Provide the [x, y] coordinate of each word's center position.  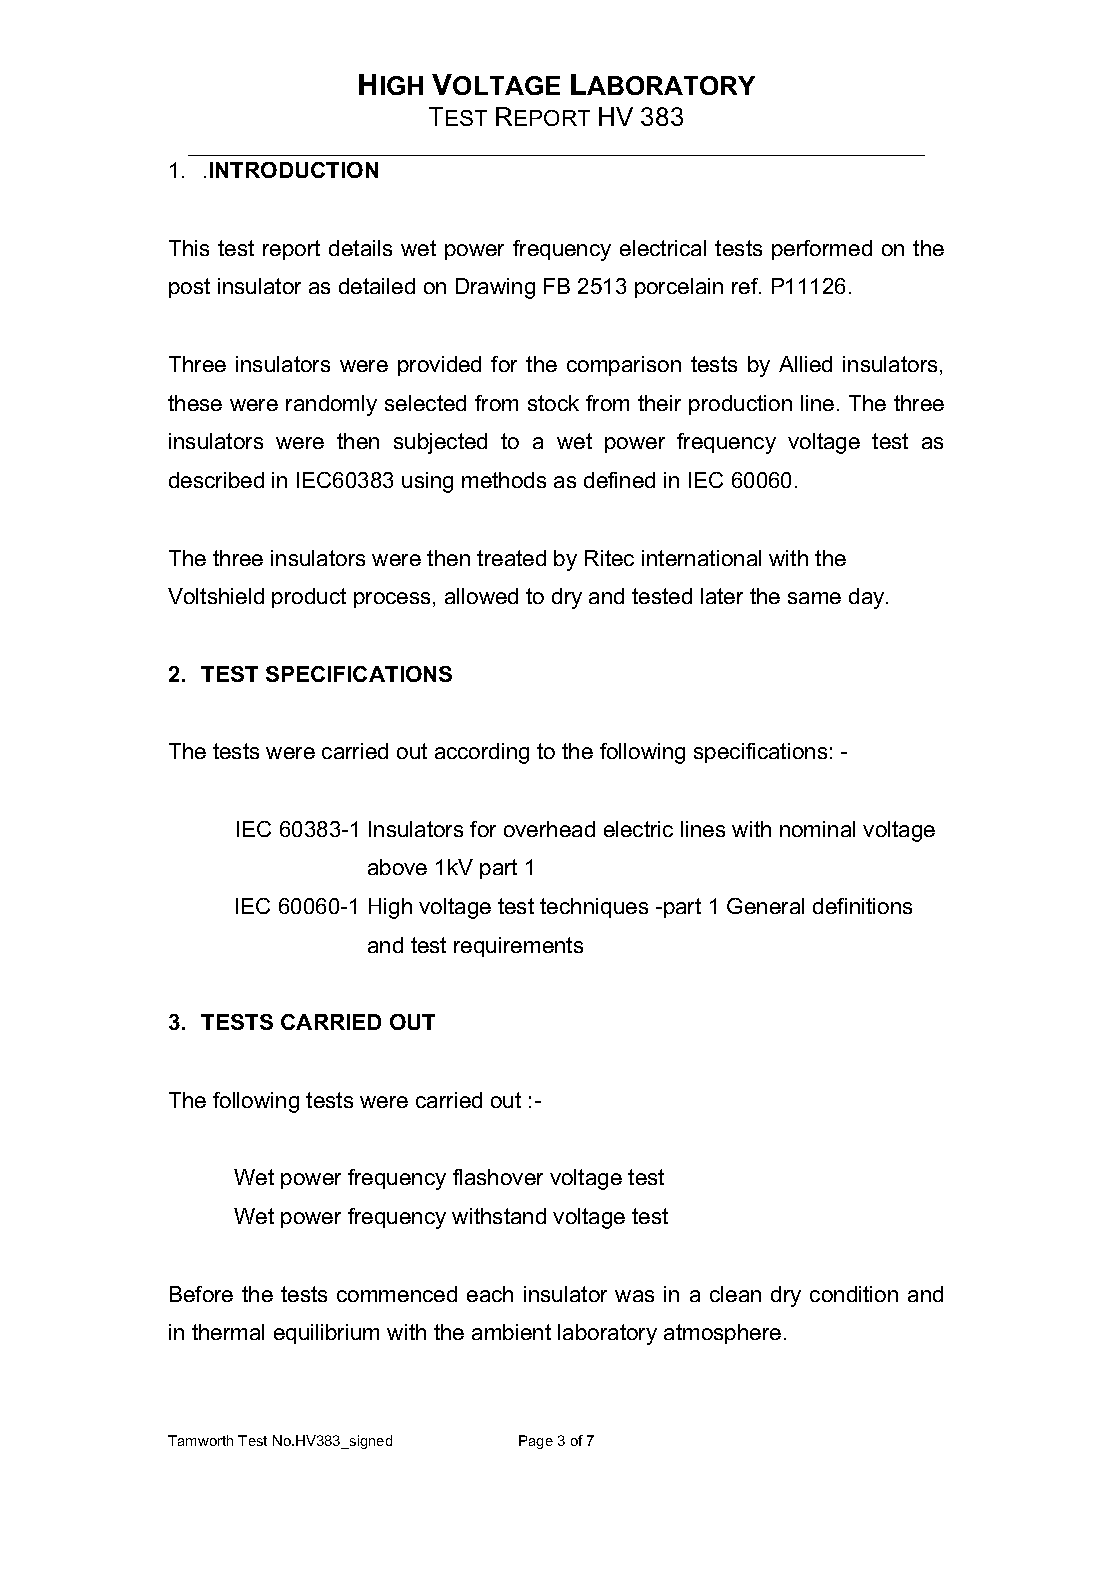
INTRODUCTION [294, 170]
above [397, 867]
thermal [228, 1332]
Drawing [495, 288]
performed [822, 250]
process [392, 600]
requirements [518, 947]
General [765, 906]
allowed [481, 596]
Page [536, 1442]
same [814, 598]
